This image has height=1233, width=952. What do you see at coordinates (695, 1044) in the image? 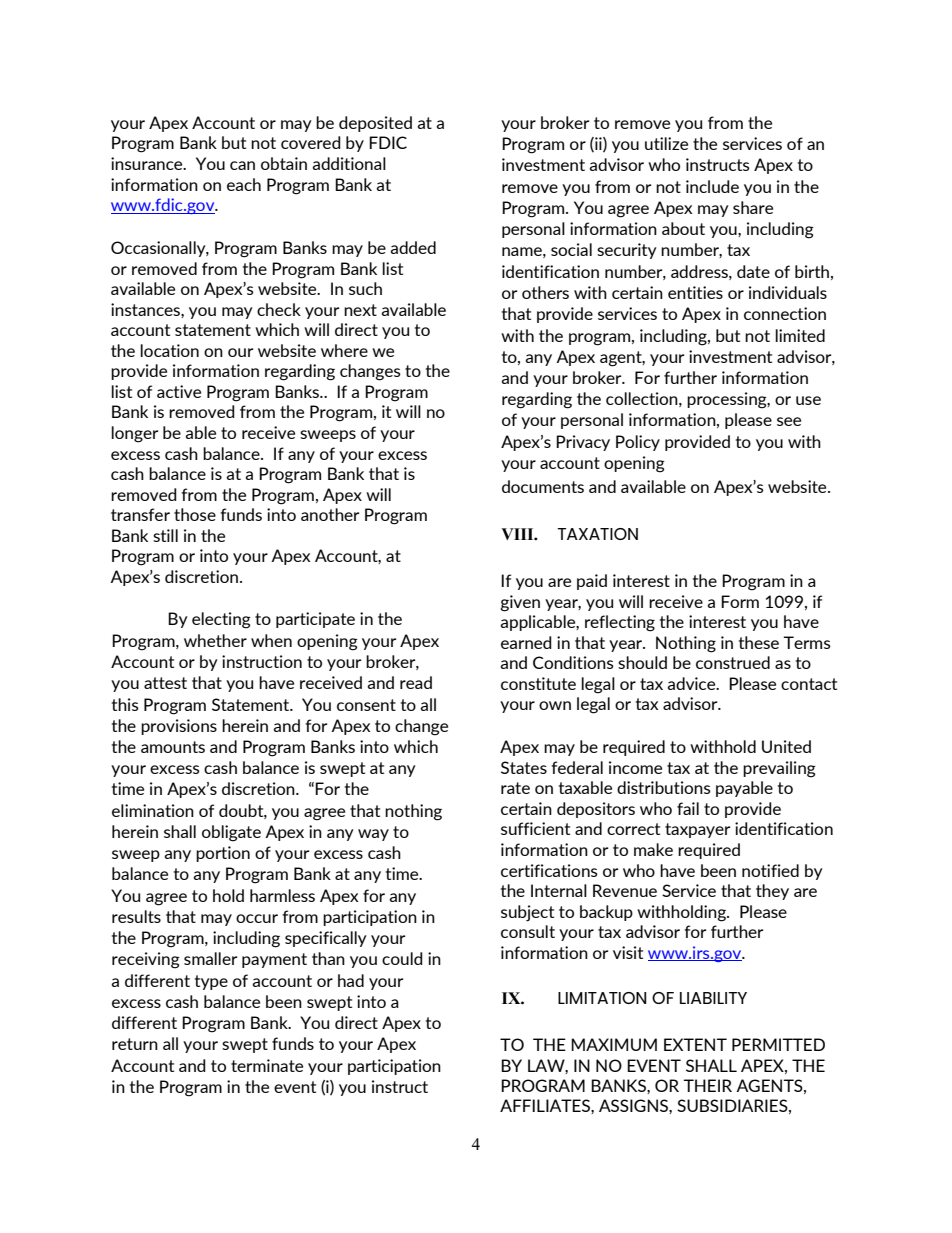
I see `EXTENT` at bounding box center [695, 1044].
